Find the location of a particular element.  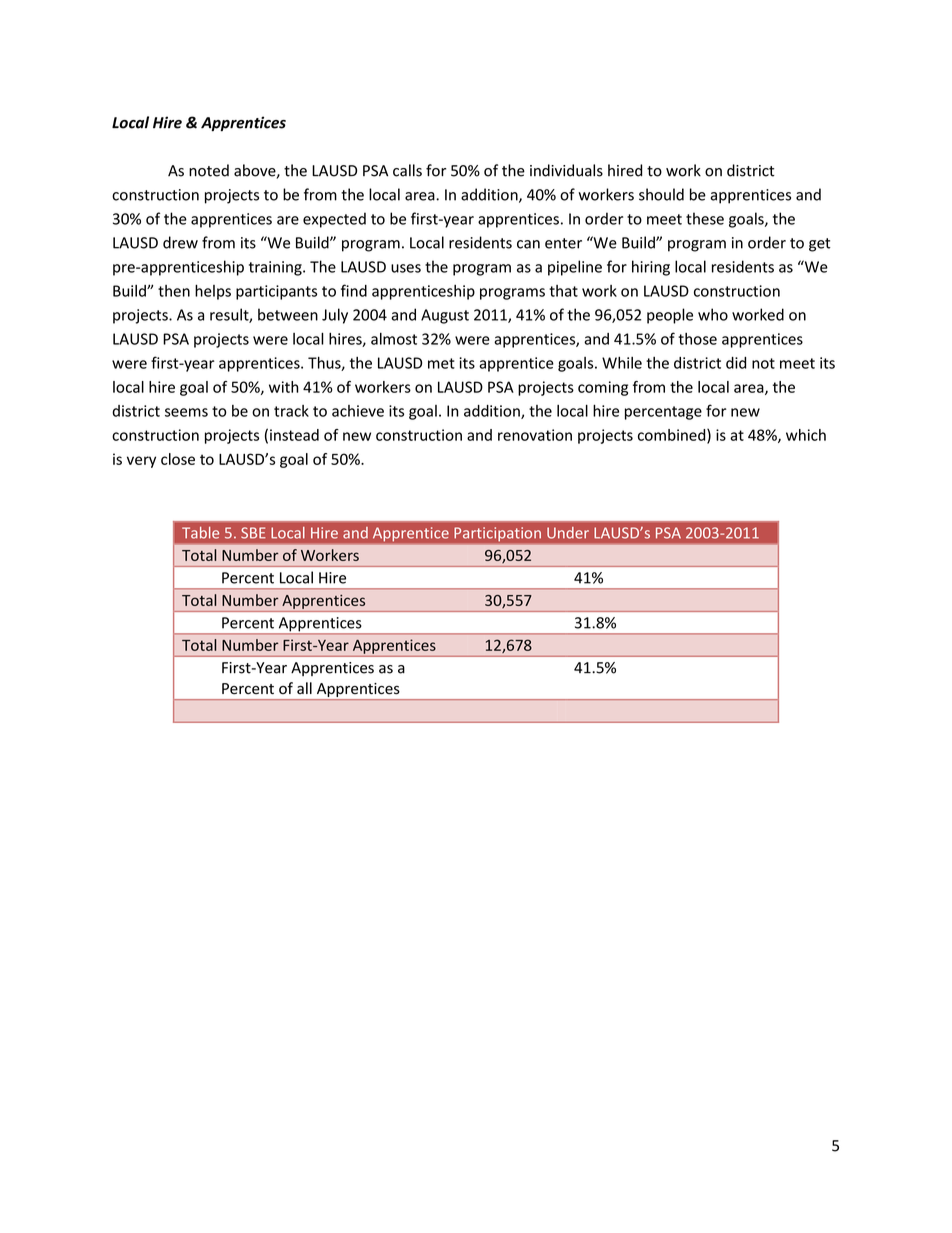

noted is located at coordinates (209, 170).
